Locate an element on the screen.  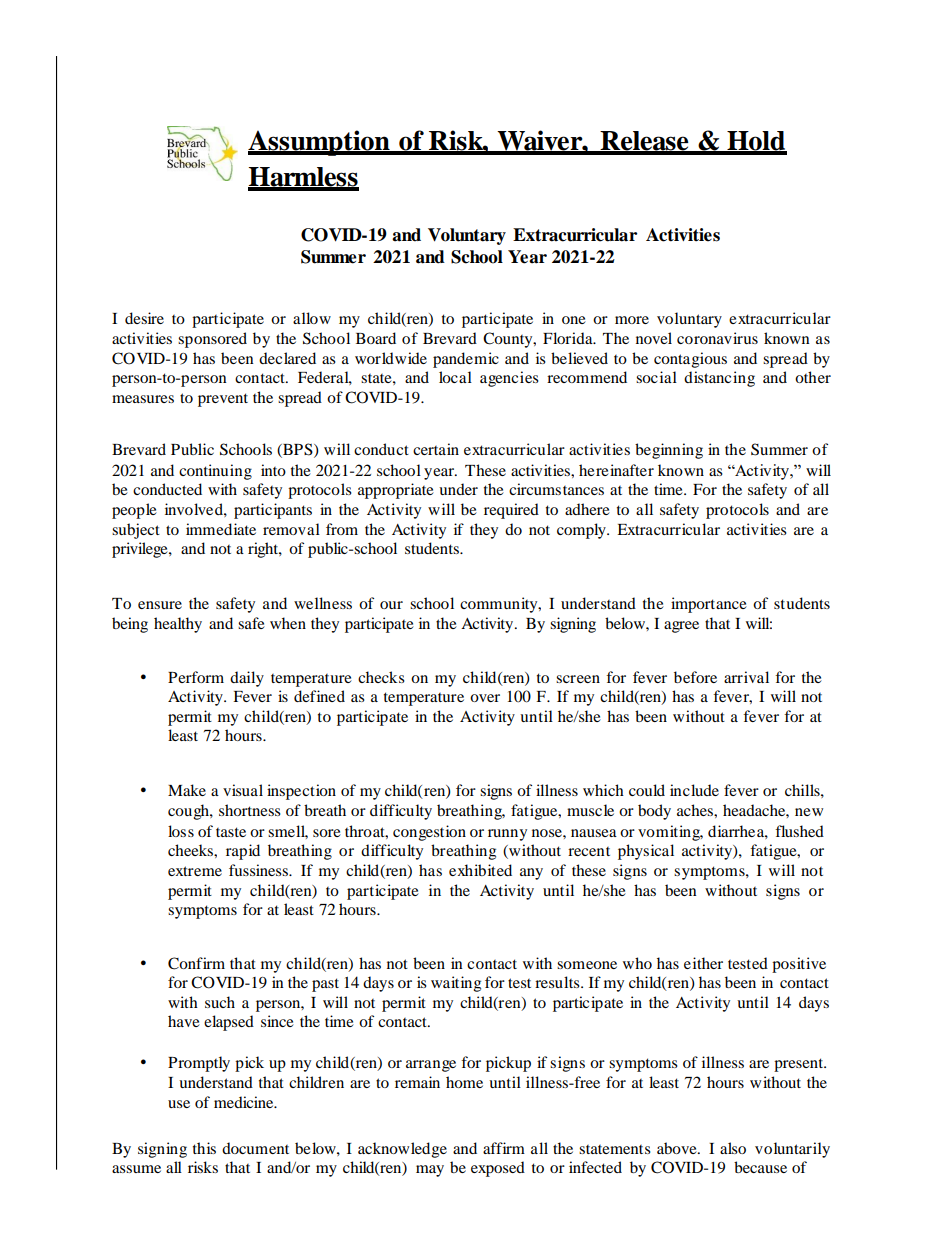
more is located at coordinates (632, 320).
